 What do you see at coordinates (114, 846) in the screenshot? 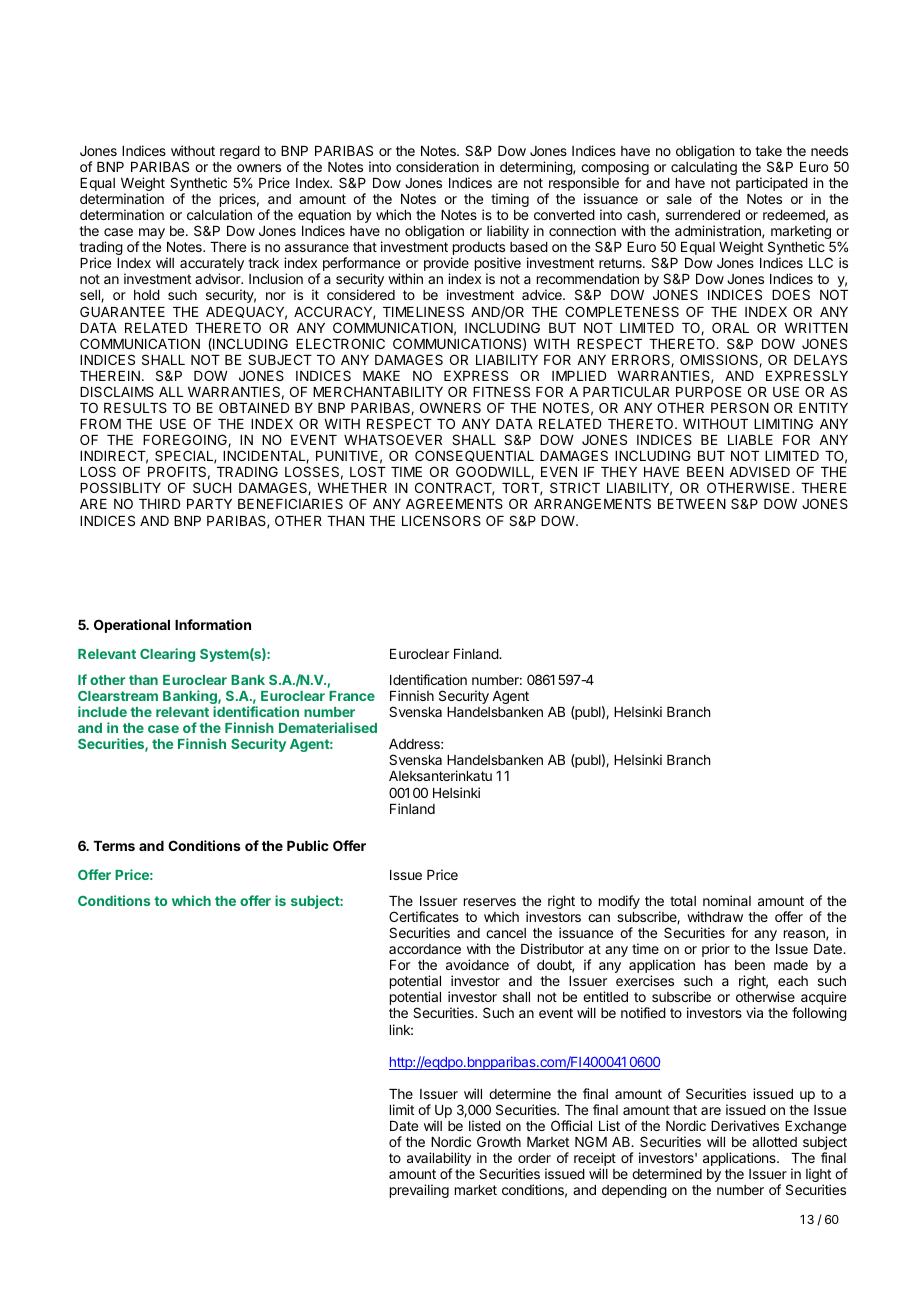
I see `Terms` at bounding box center [114, 846].
